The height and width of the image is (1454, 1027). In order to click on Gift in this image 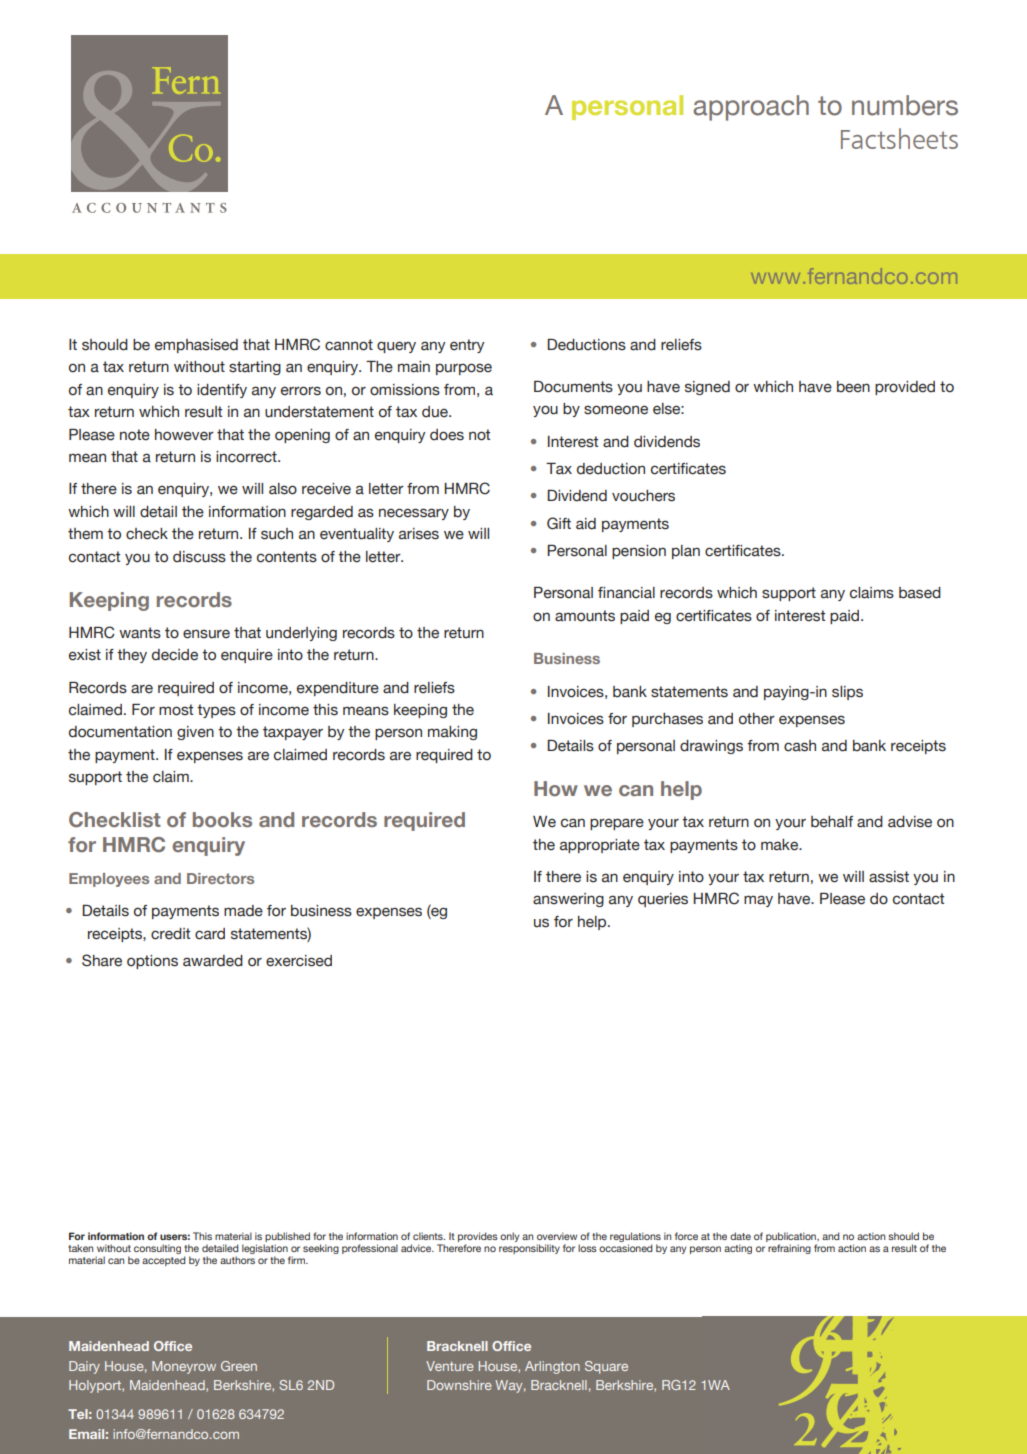, I will do `click(559, 523)`.
